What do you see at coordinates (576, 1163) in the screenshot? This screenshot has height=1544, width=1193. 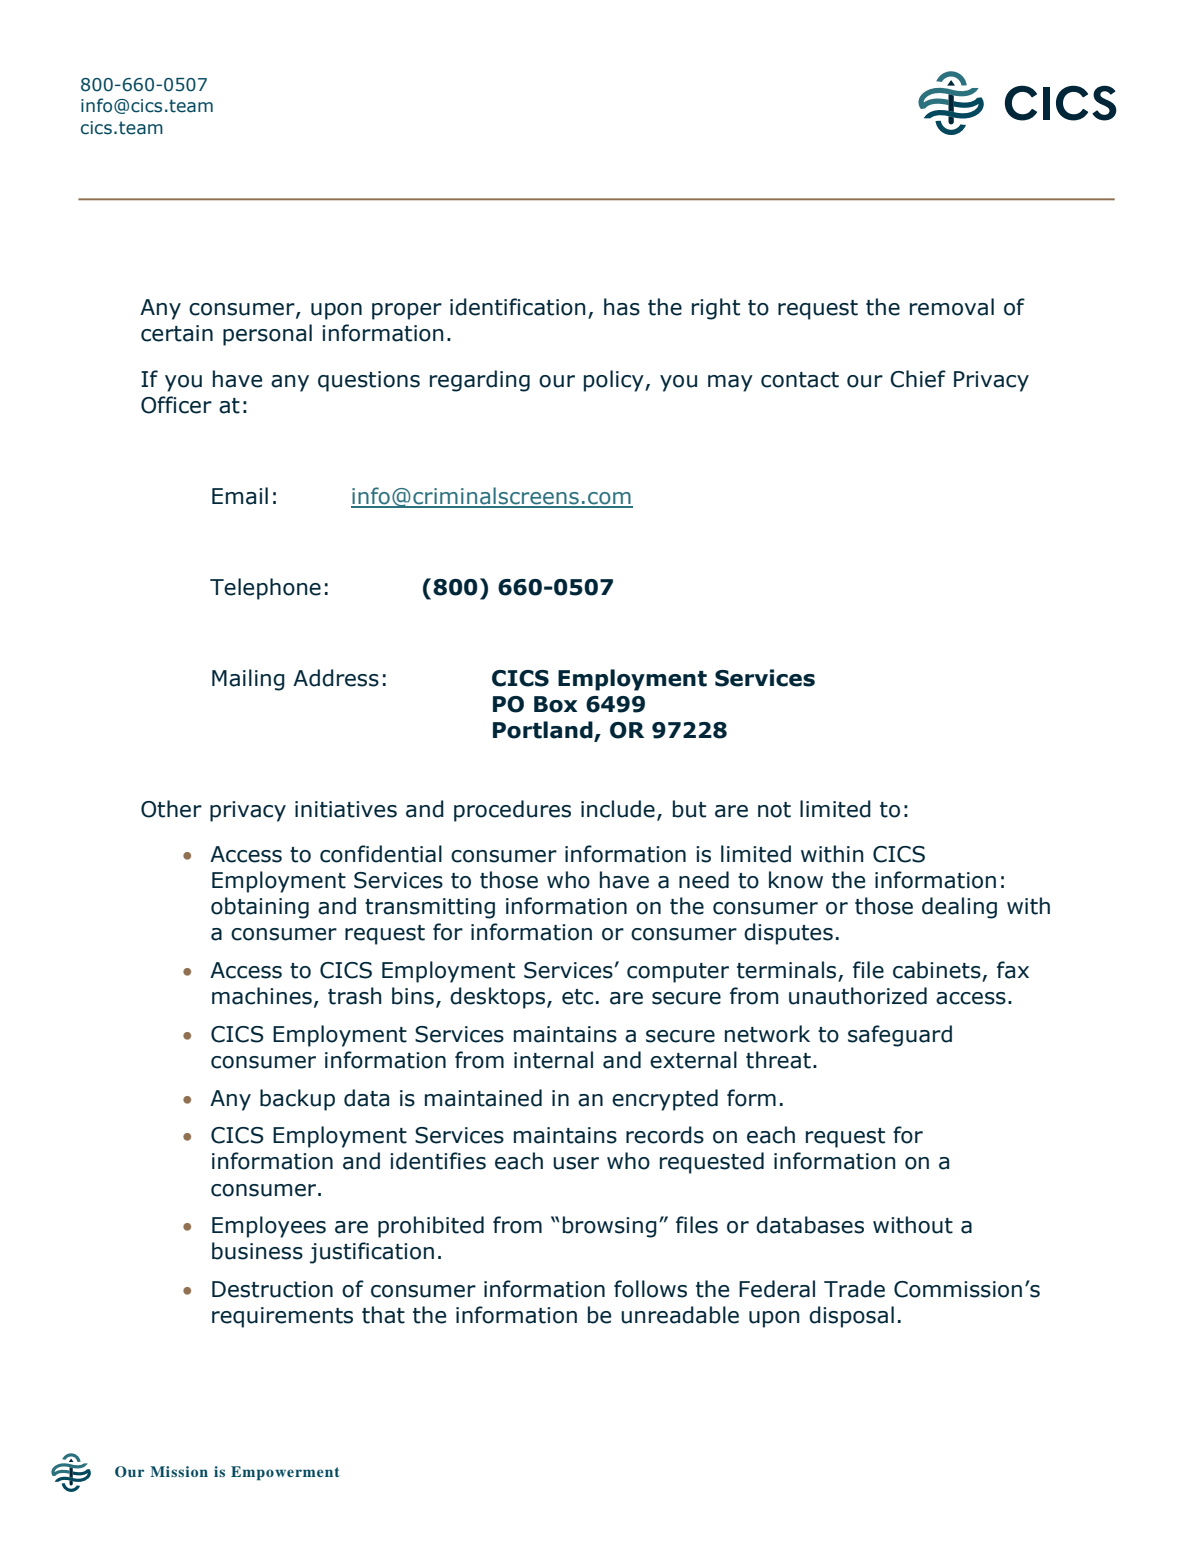 I see `user` at bounding box center [576, 1163].
